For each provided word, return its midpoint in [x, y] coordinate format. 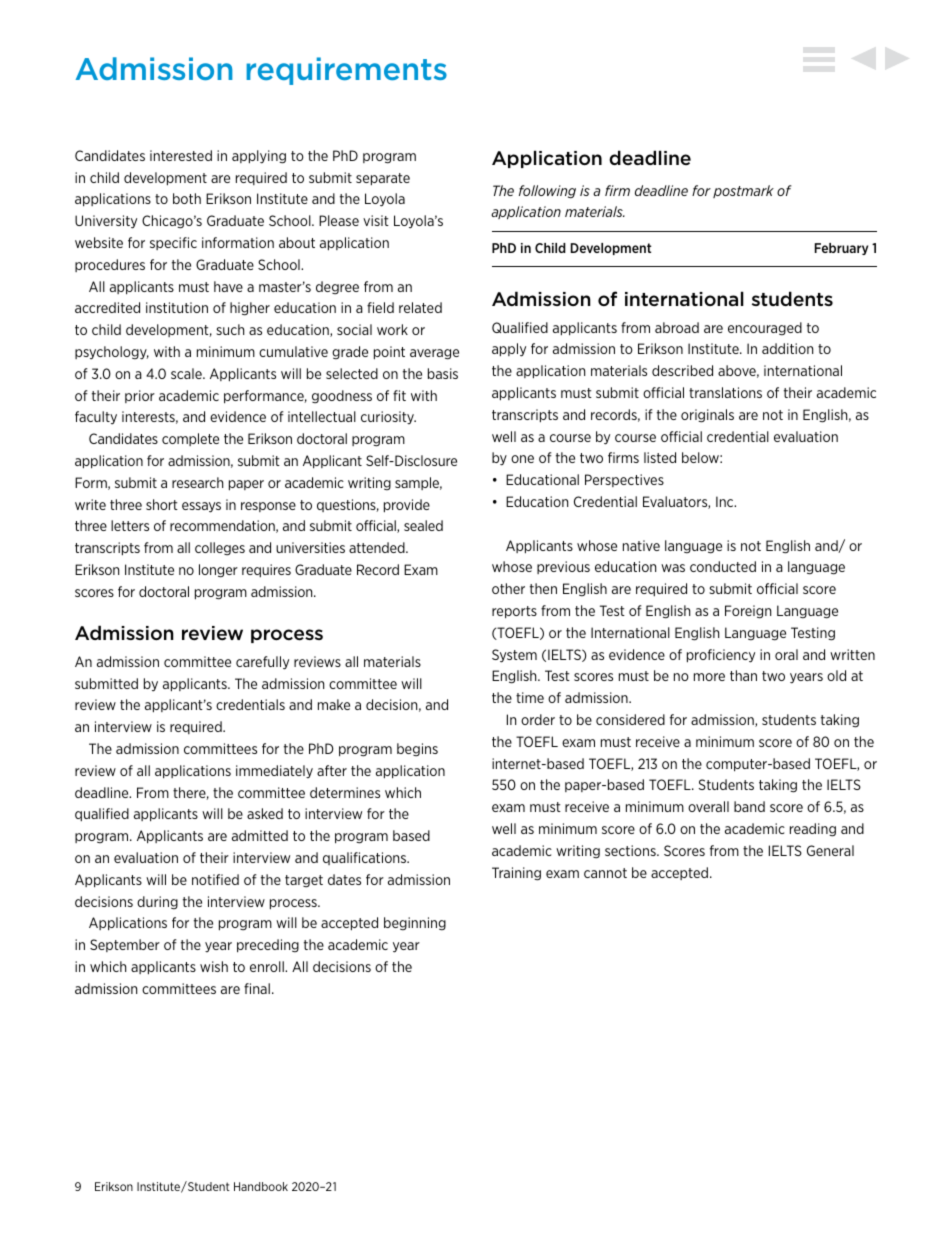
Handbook [261, 1186]
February [841, 249]
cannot [605, 873]
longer [218, 571]
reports [514, 612]
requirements [346, 71]
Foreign [748, 612]
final [257, 988]
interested [181, 155]
